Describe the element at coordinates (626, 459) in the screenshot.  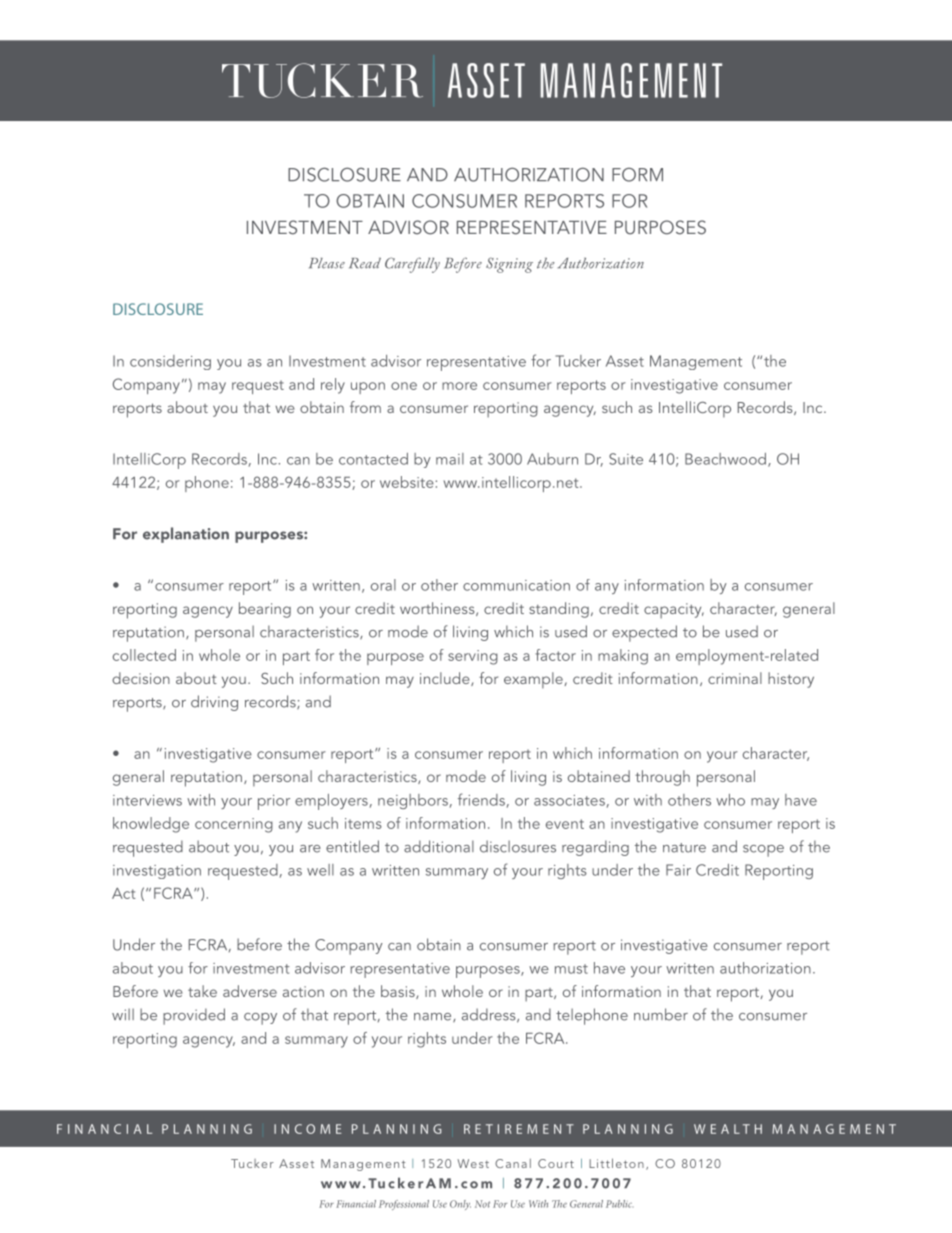
I see `Suite` at that location.
